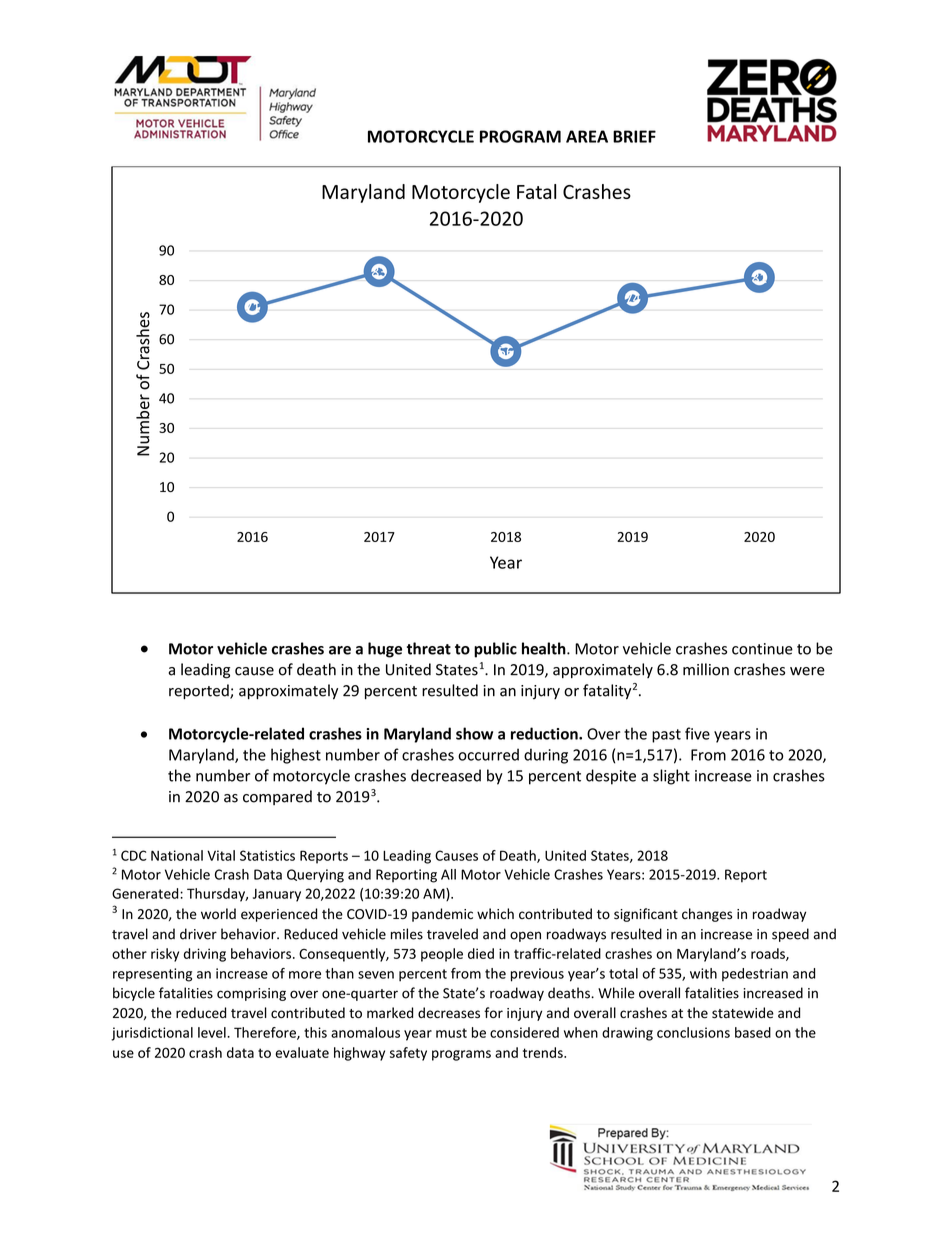 This image has width=952, height=1233. I want to click on million, so click(706, 669).
